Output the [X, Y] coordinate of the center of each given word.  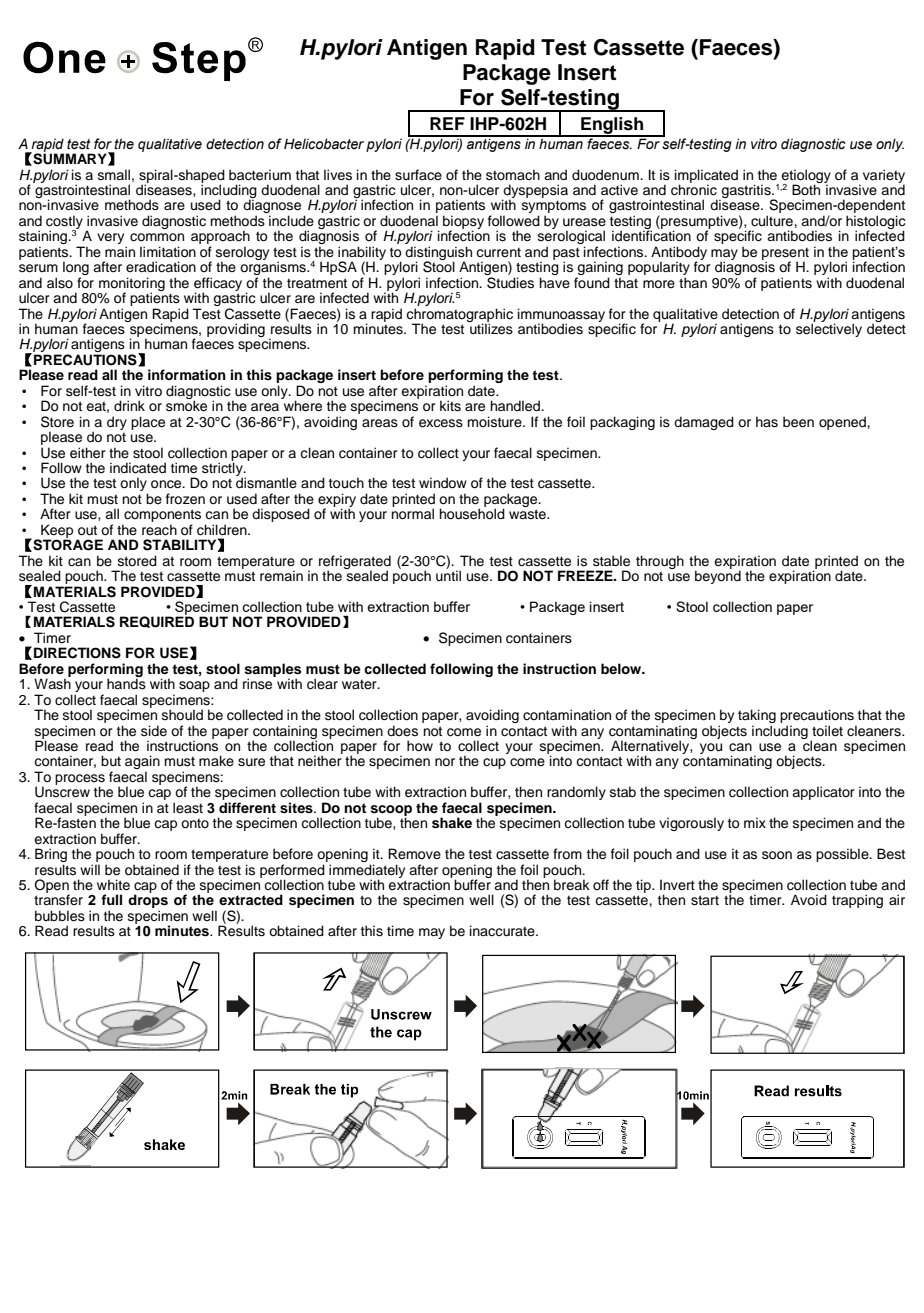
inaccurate [503, 931]
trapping [857, 901]
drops [148, 902]
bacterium [260, 175]
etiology [806, 177]
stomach [513, 175]
